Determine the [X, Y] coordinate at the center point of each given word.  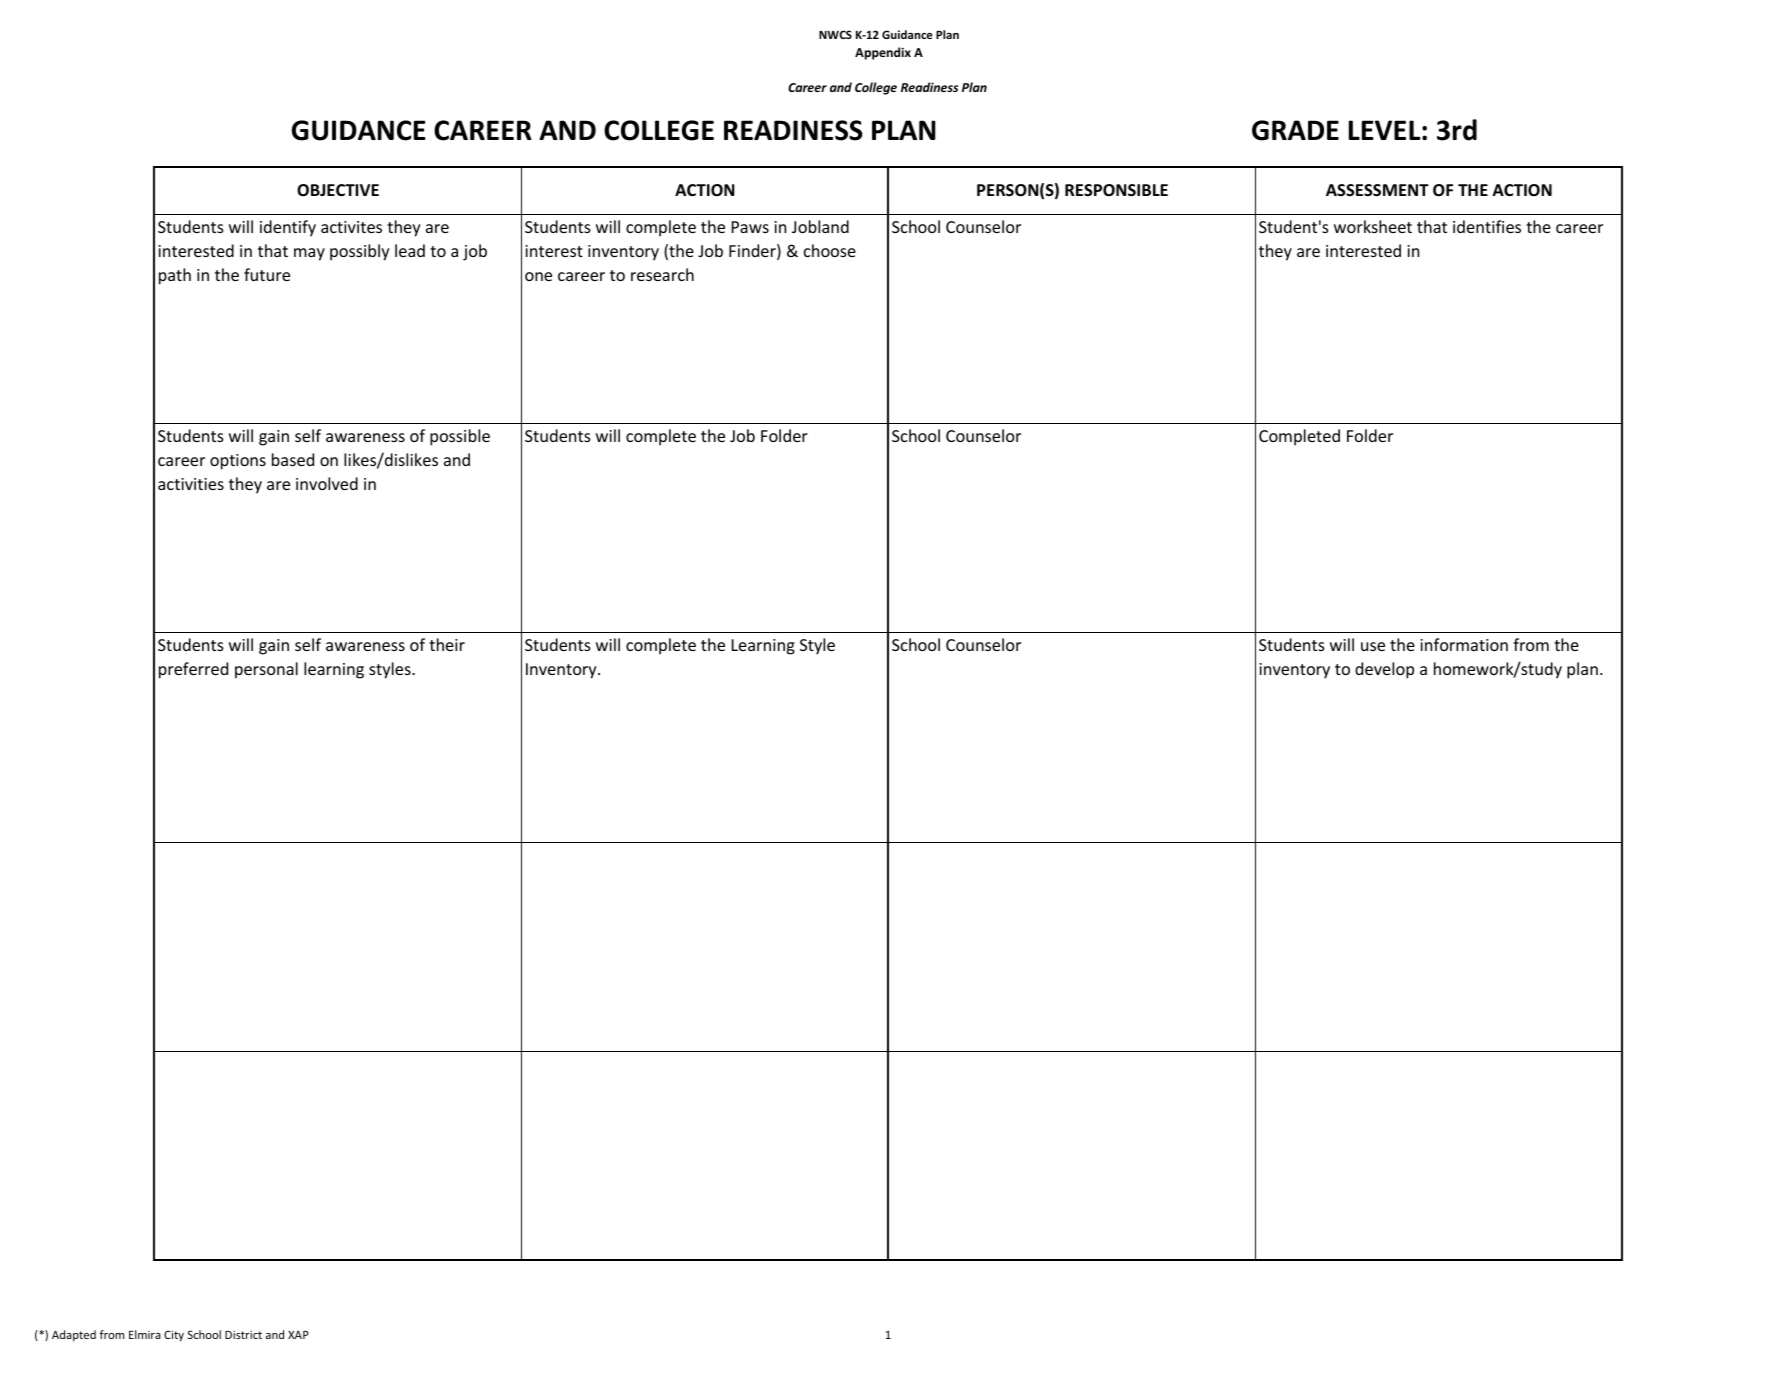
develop [1384, 670]
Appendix [883, 53]
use [1373, 646]
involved [327, 483]
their [447, 644]
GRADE [1295, 130]
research [662, 274]
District [243, 1334]
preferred [193, 670]
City [174, 1336]
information [1464, 644]
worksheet [1373, 226]
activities [191, 484]
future [267, 274]
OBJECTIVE [338, 190]
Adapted [74, 1336]
